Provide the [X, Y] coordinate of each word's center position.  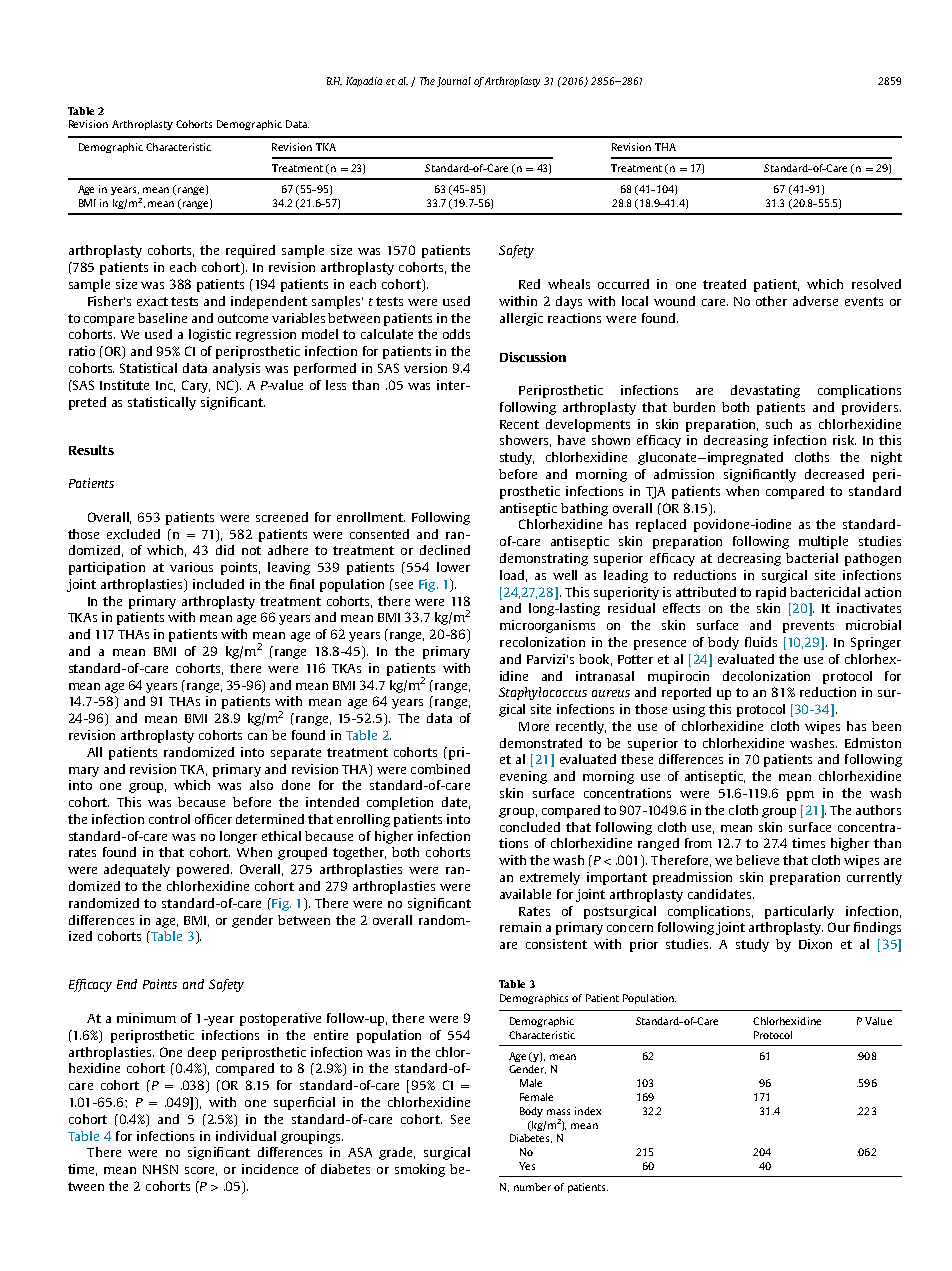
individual [246, 1136]
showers [525, 441]
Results [91, 450]
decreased [834, 474]
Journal [454, 82]
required [250, 251]
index [588, 1111]
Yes [527, 1166]
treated [724, 284]
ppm [800, 796]
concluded [530, 827]
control [169, 819]
